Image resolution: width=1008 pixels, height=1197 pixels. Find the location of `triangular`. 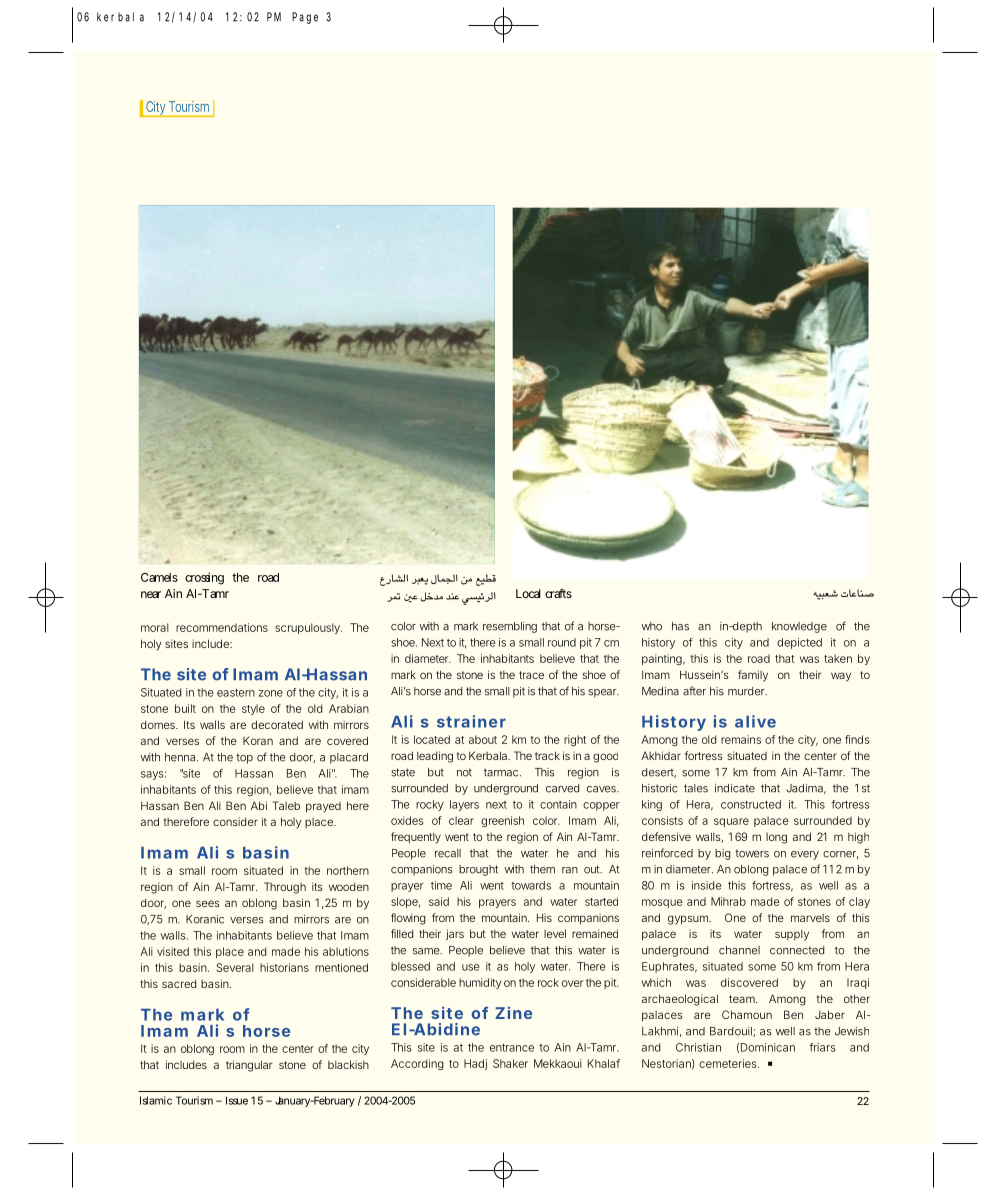

triangular is located at coordinates (249, 1066).
